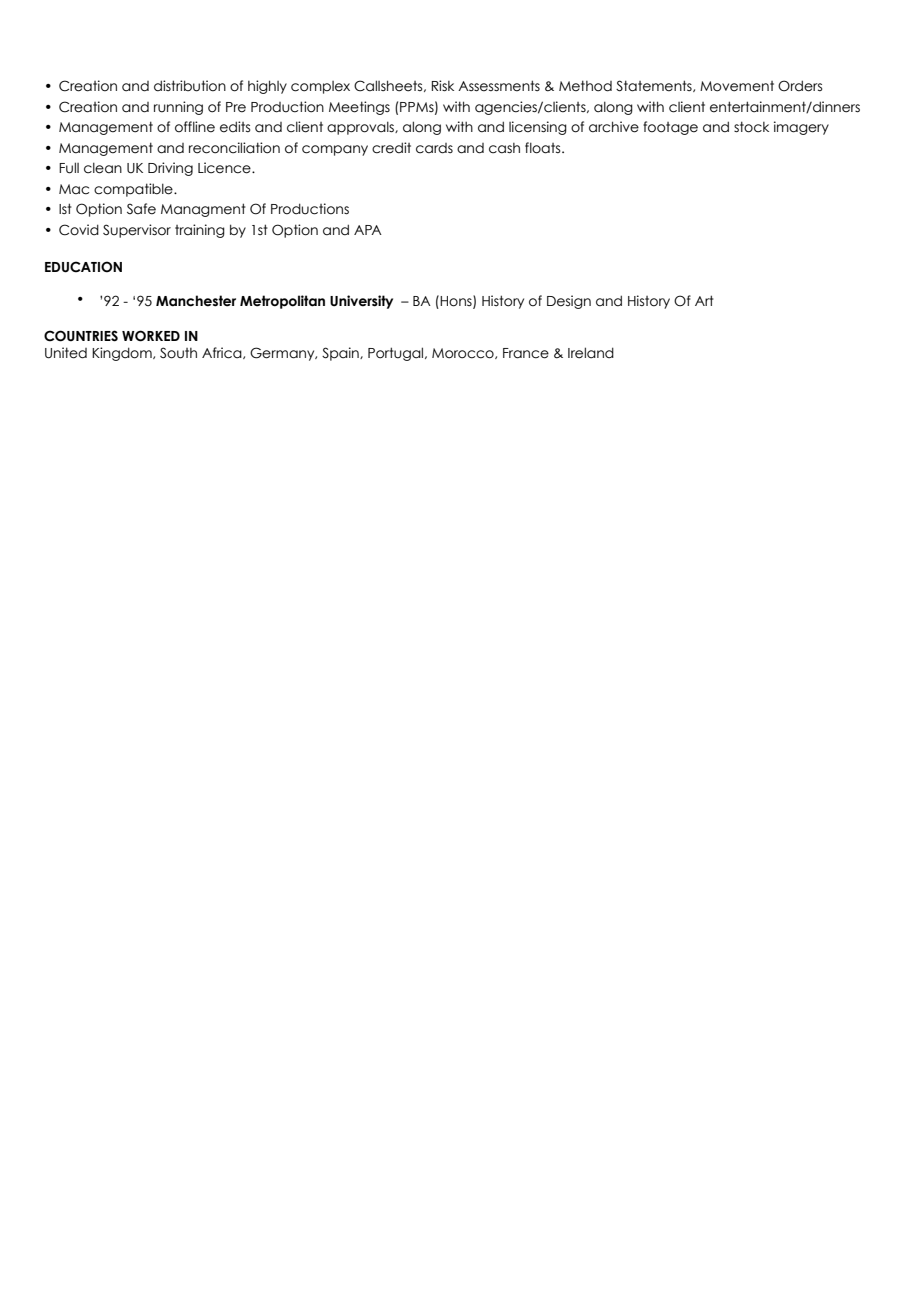 The height and width of the image is (1308, 924). What do you see at coordinates (704, 300) in the image?
I see `Art` at bounding box center [704, 300].
